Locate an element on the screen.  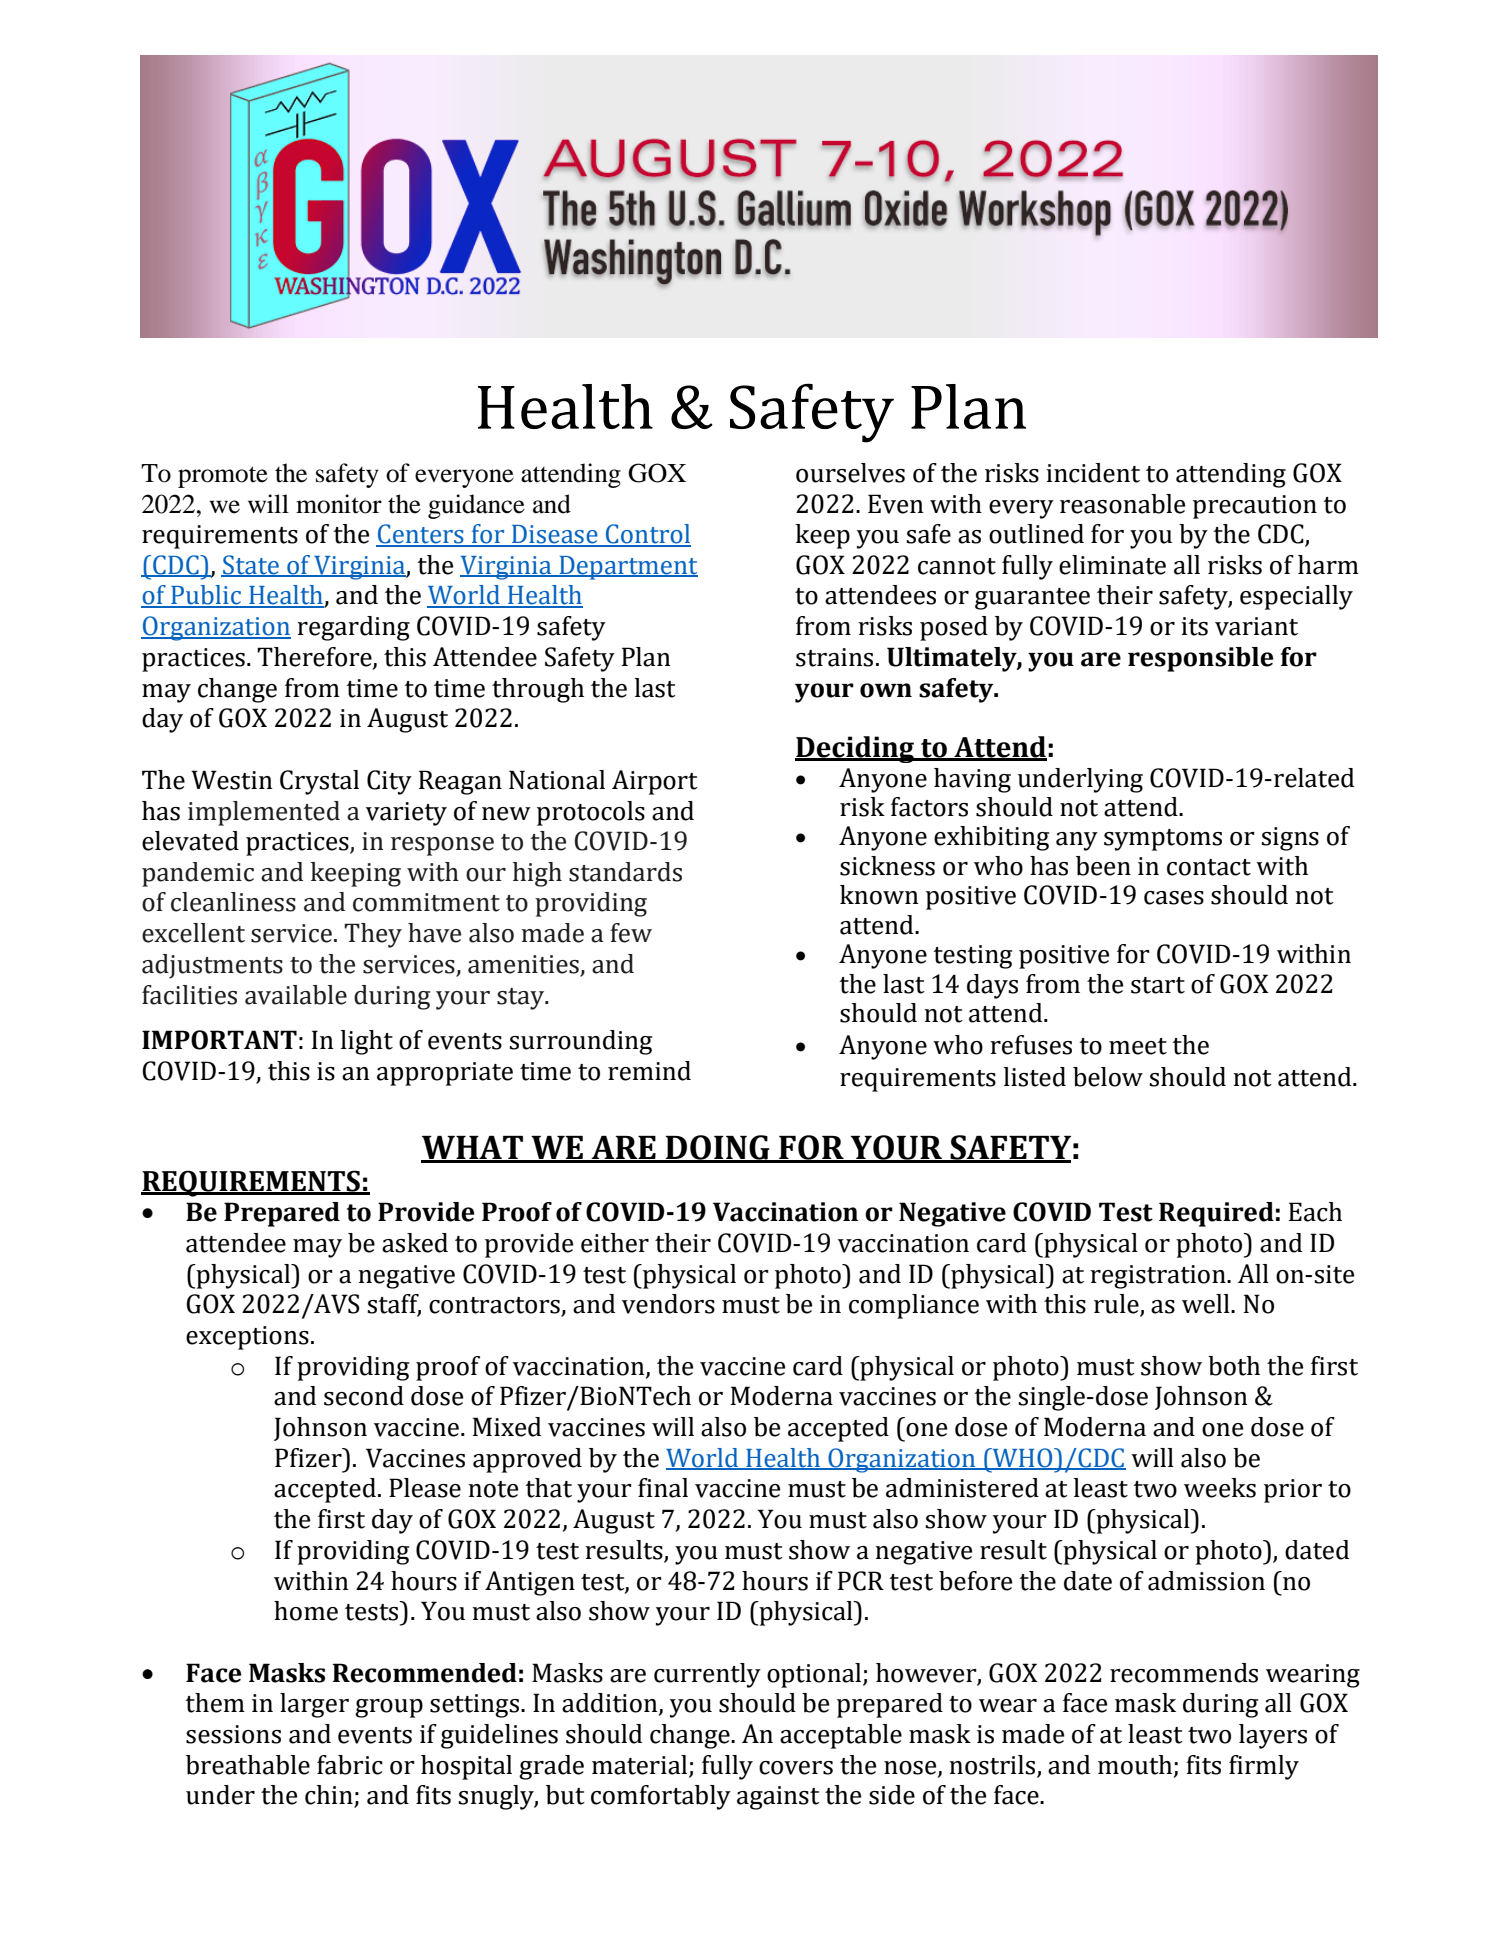
precaution is located at coordinates (1255, 507).
